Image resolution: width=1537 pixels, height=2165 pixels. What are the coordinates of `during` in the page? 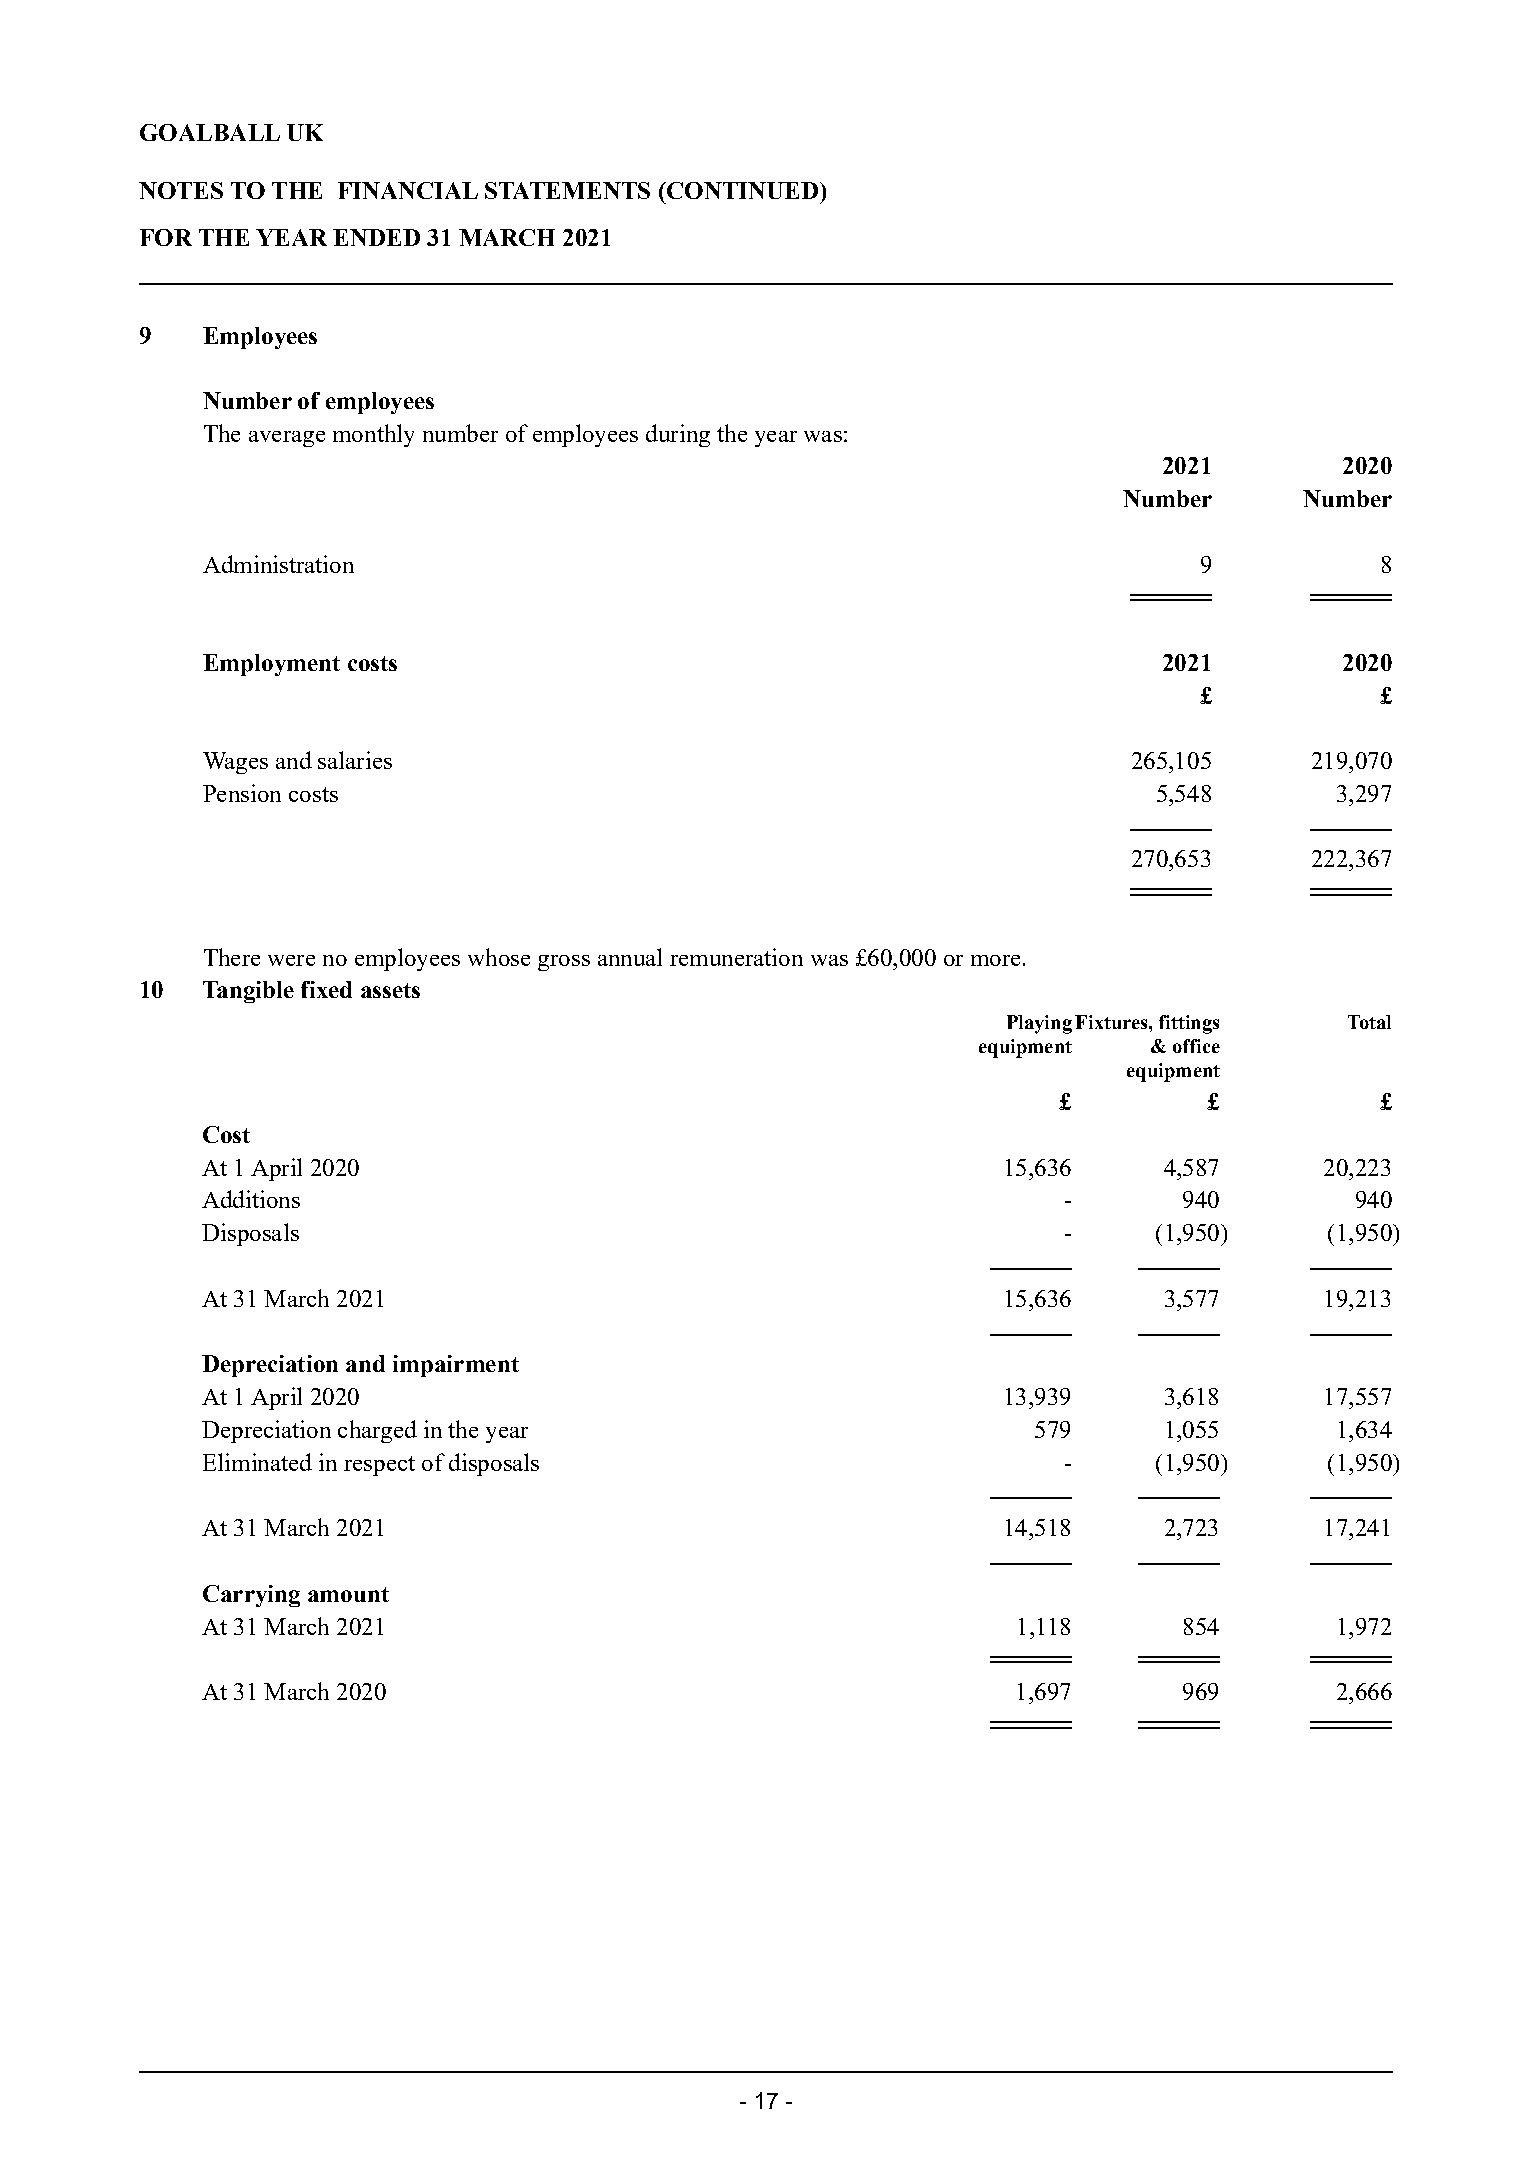 It's located at (678, 435).
